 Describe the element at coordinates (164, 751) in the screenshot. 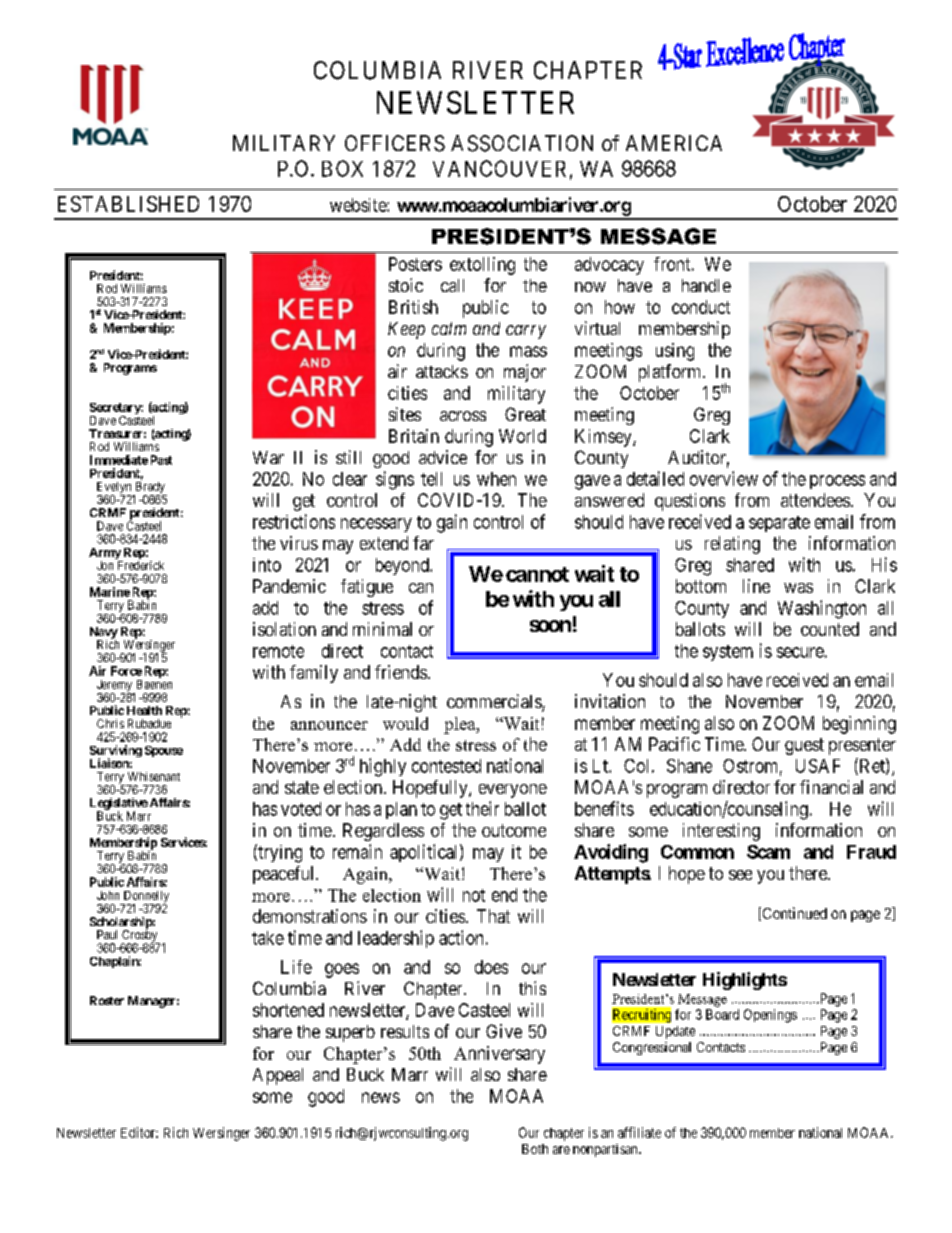

I see `Spouse` at that location.
